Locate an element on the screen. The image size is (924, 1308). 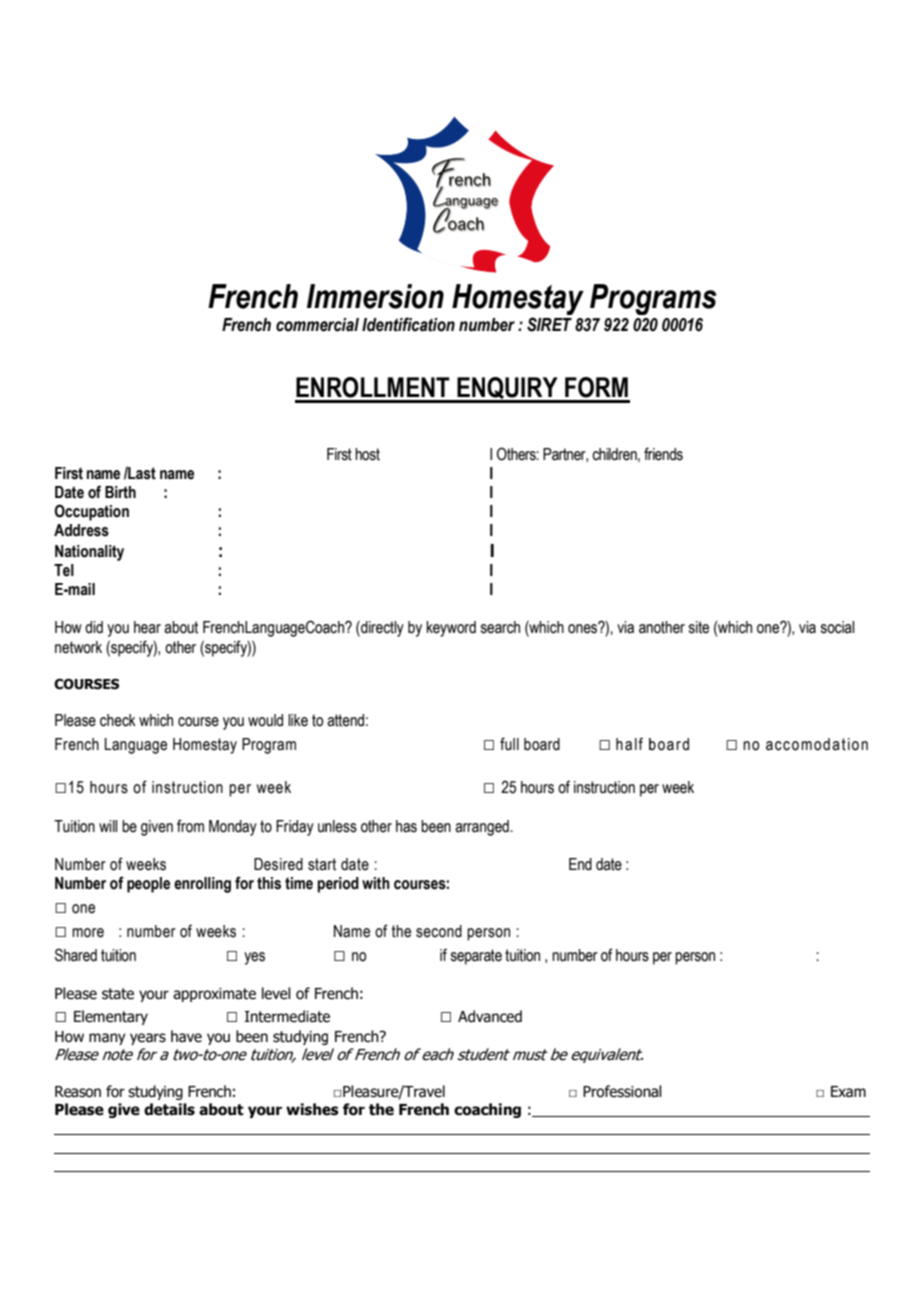
Reason is located at coordinates (78, 1092).
